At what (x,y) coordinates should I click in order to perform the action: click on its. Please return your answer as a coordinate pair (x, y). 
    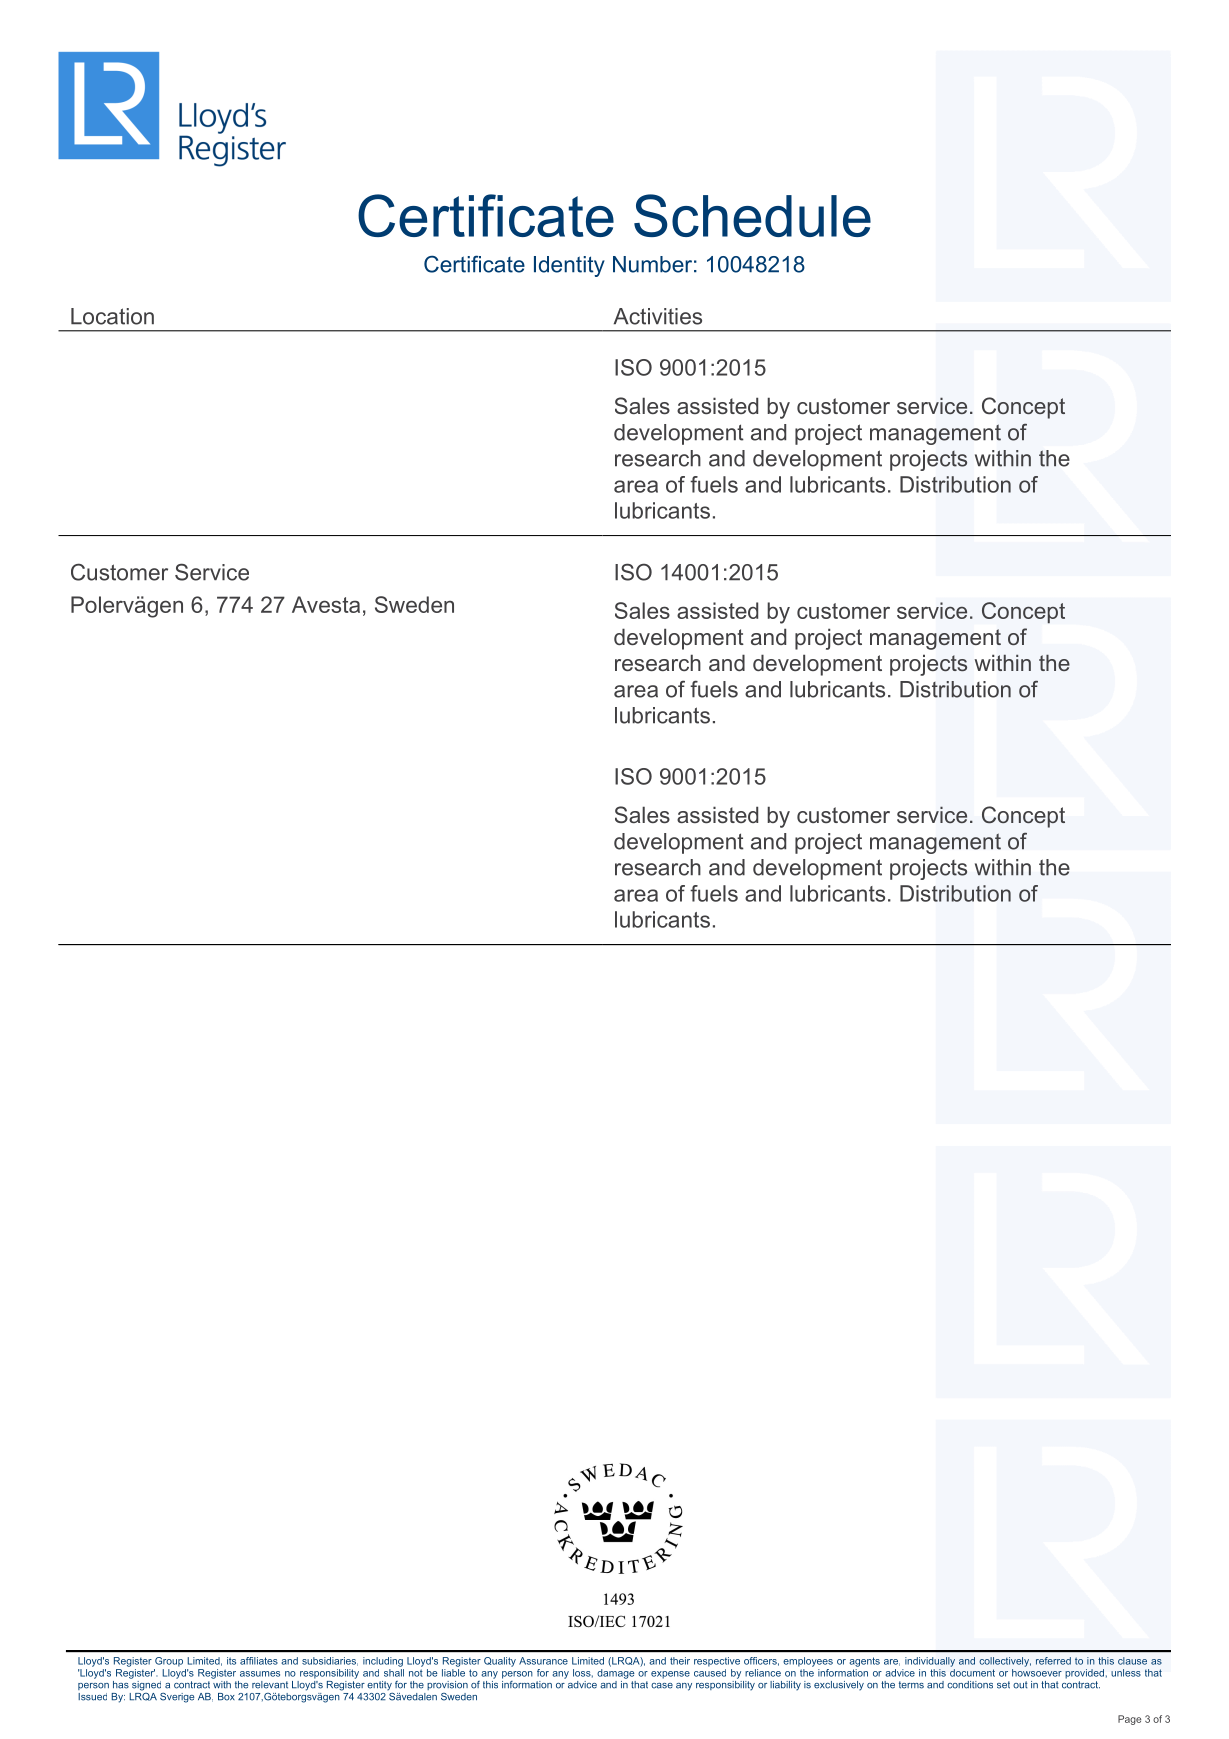
    Looking at the image, I should click on (231, 1661).
